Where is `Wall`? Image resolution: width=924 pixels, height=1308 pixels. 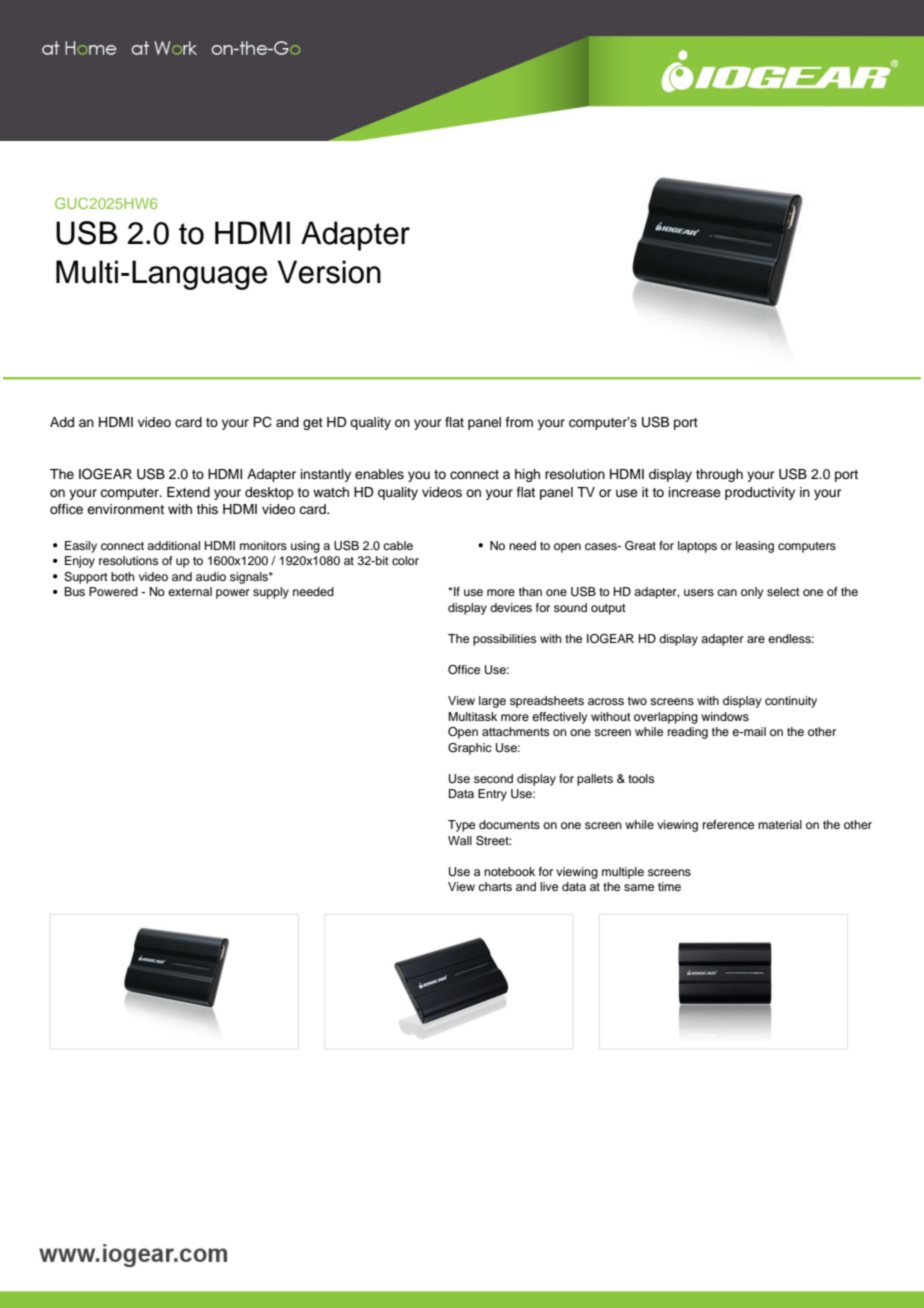 Wall is located at coordinates (460, 840).
